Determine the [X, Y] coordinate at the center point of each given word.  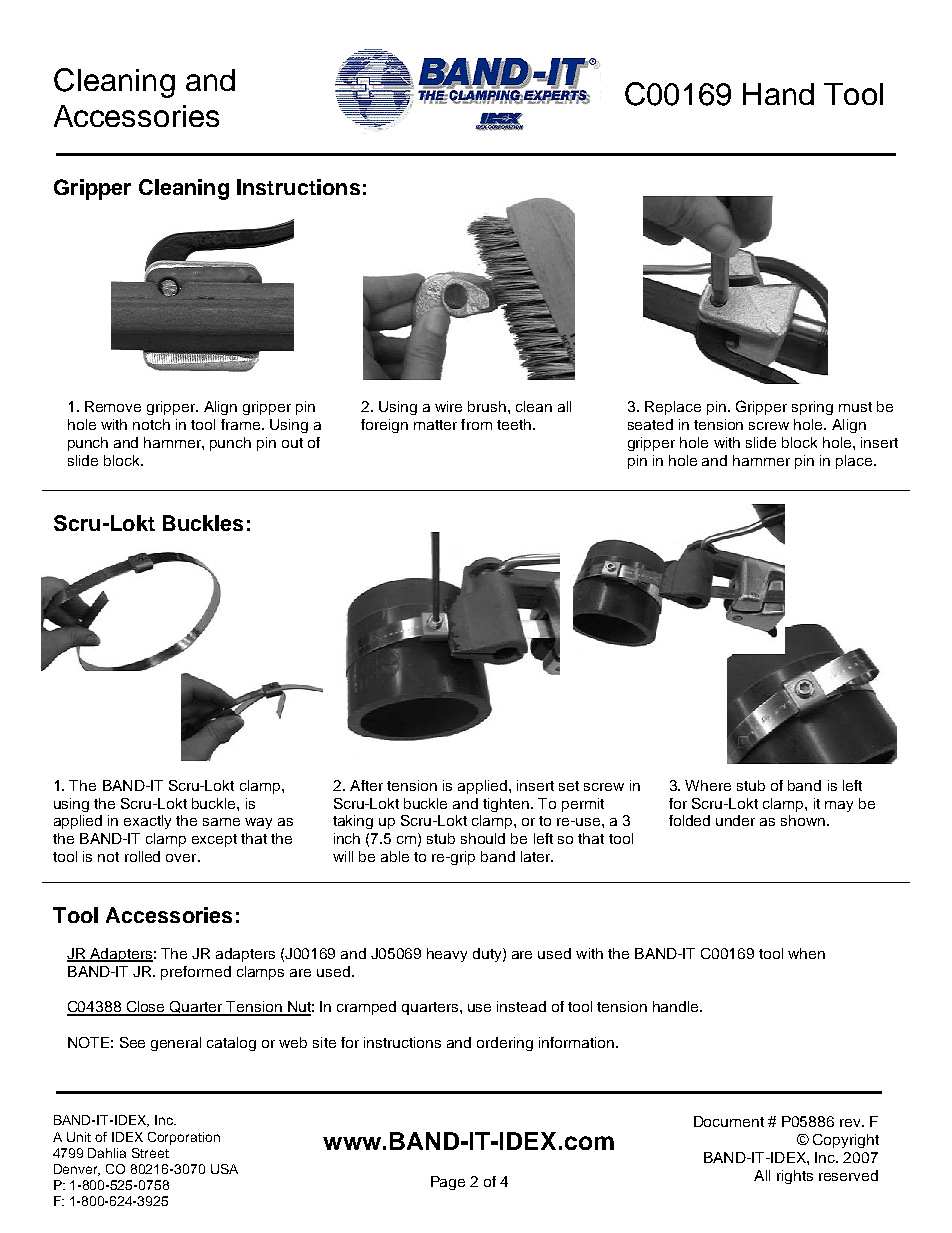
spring [812, 408]
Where [708, 785]
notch [151, 424]
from [476, 424]
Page [448, 1183]
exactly [147, 822]
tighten [507, 805]
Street [150, 1153]
